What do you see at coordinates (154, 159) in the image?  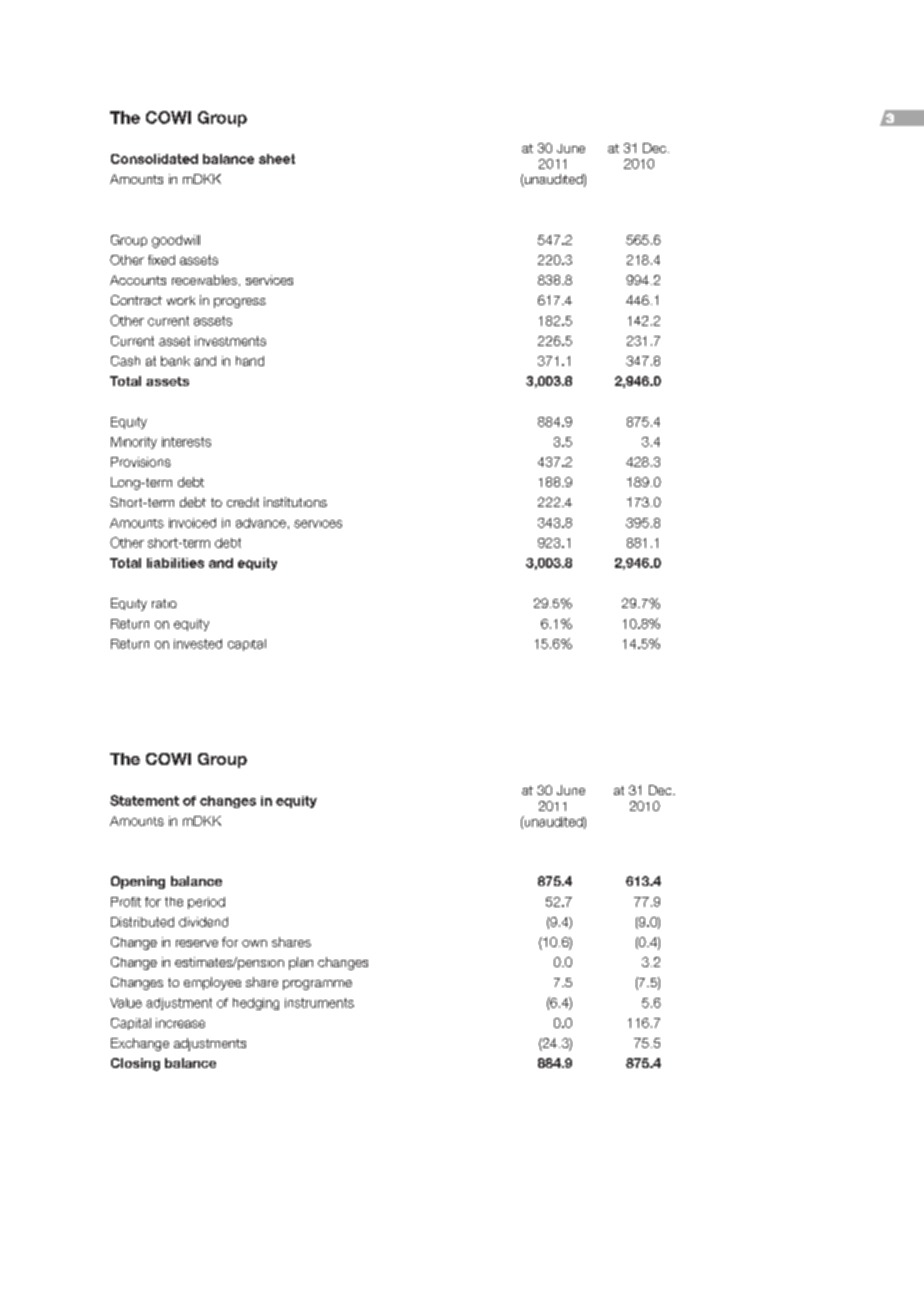 I see `Consolidated` at bounding box center [154, 159].
